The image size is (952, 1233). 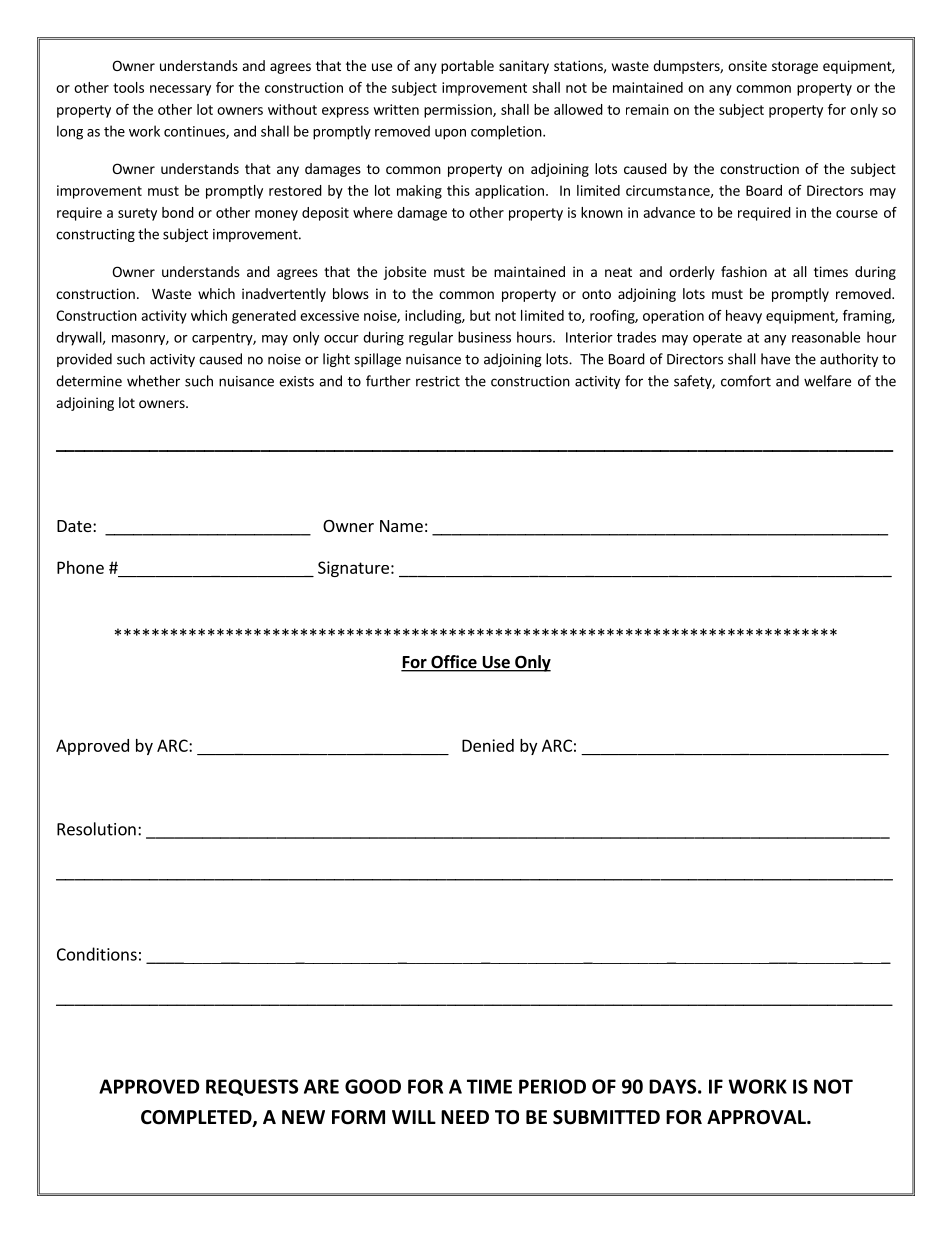 What do you see at coordinates (80, 567) in the page?
I see `Phone` at bounding box center [80, 567].
